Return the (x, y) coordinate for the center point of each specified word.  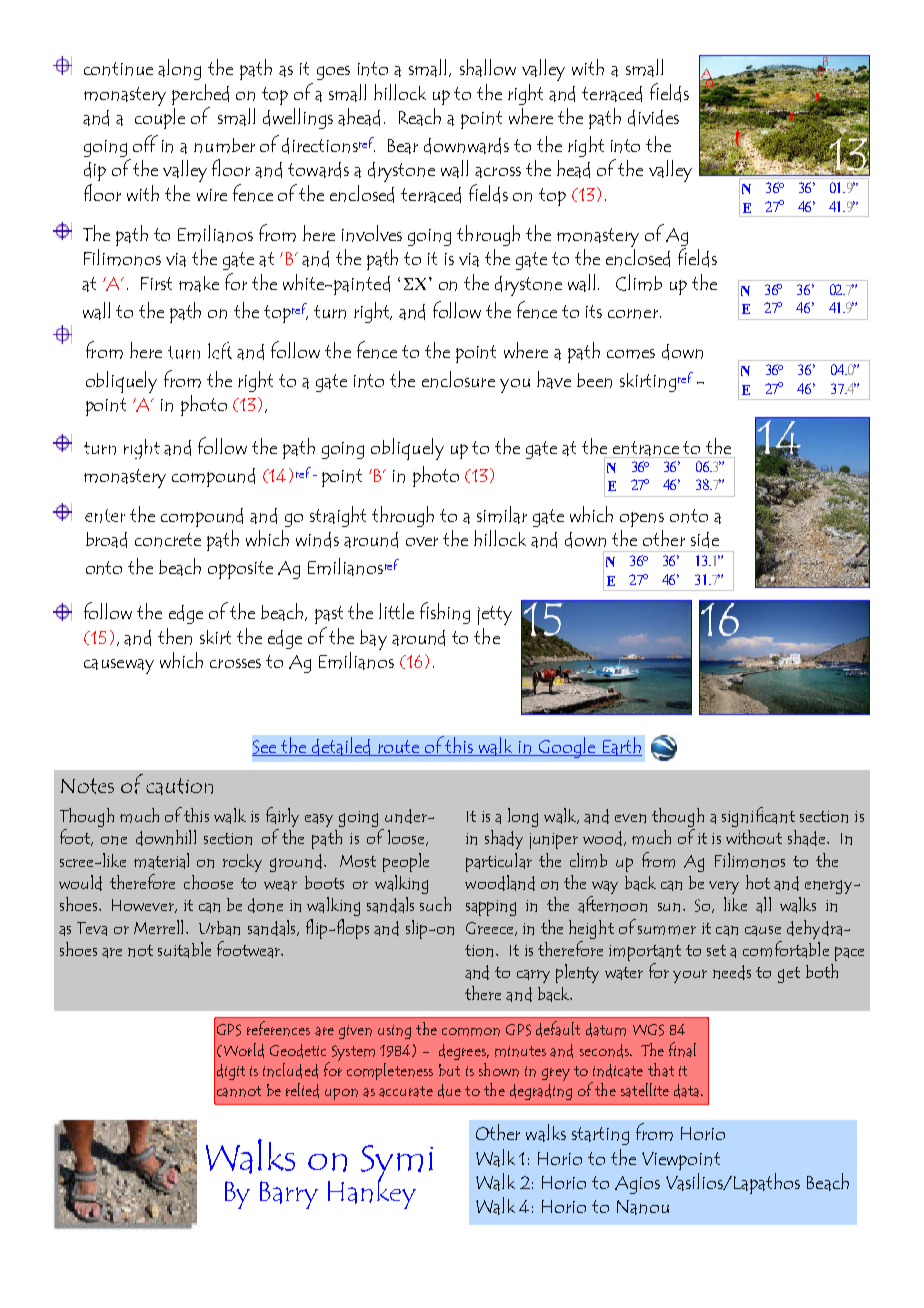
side (705, 540)
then (175, 636)
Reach (420, 117)
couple (160, 118)
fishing (445, 613)
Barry (289, 1195)
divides (653, 118)
